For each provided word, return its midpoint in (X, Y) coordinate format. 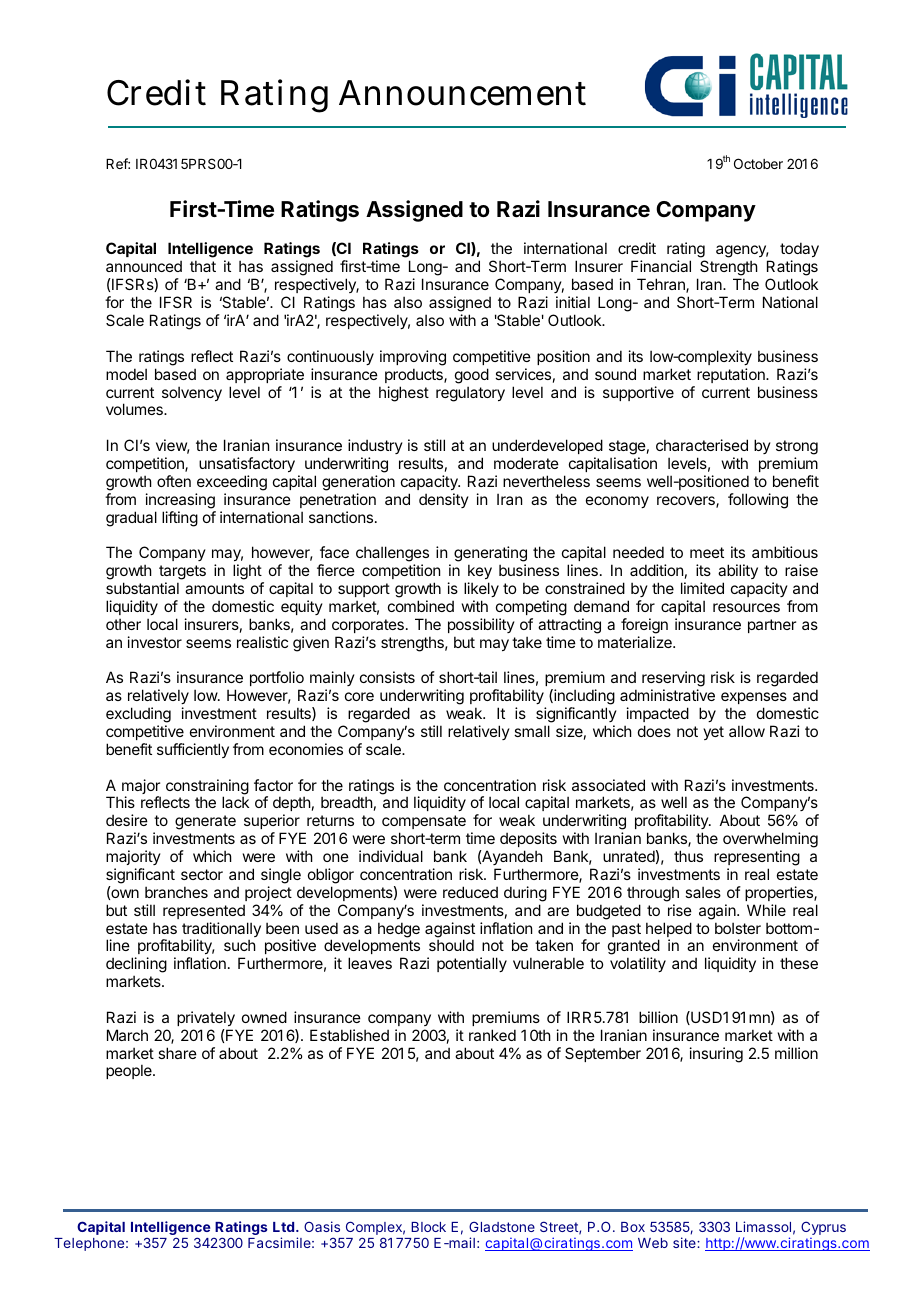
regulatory (470, 394)
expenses (754, 698)
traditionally (221, 931)
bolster (738, 928)
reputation (732, 375)
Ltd (283, 1227)
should (451, 945)
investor (155, 642)
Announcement (462, 93)
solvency (192, 393)
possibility (481, 625)
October (758, 163)
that (203, 266)
